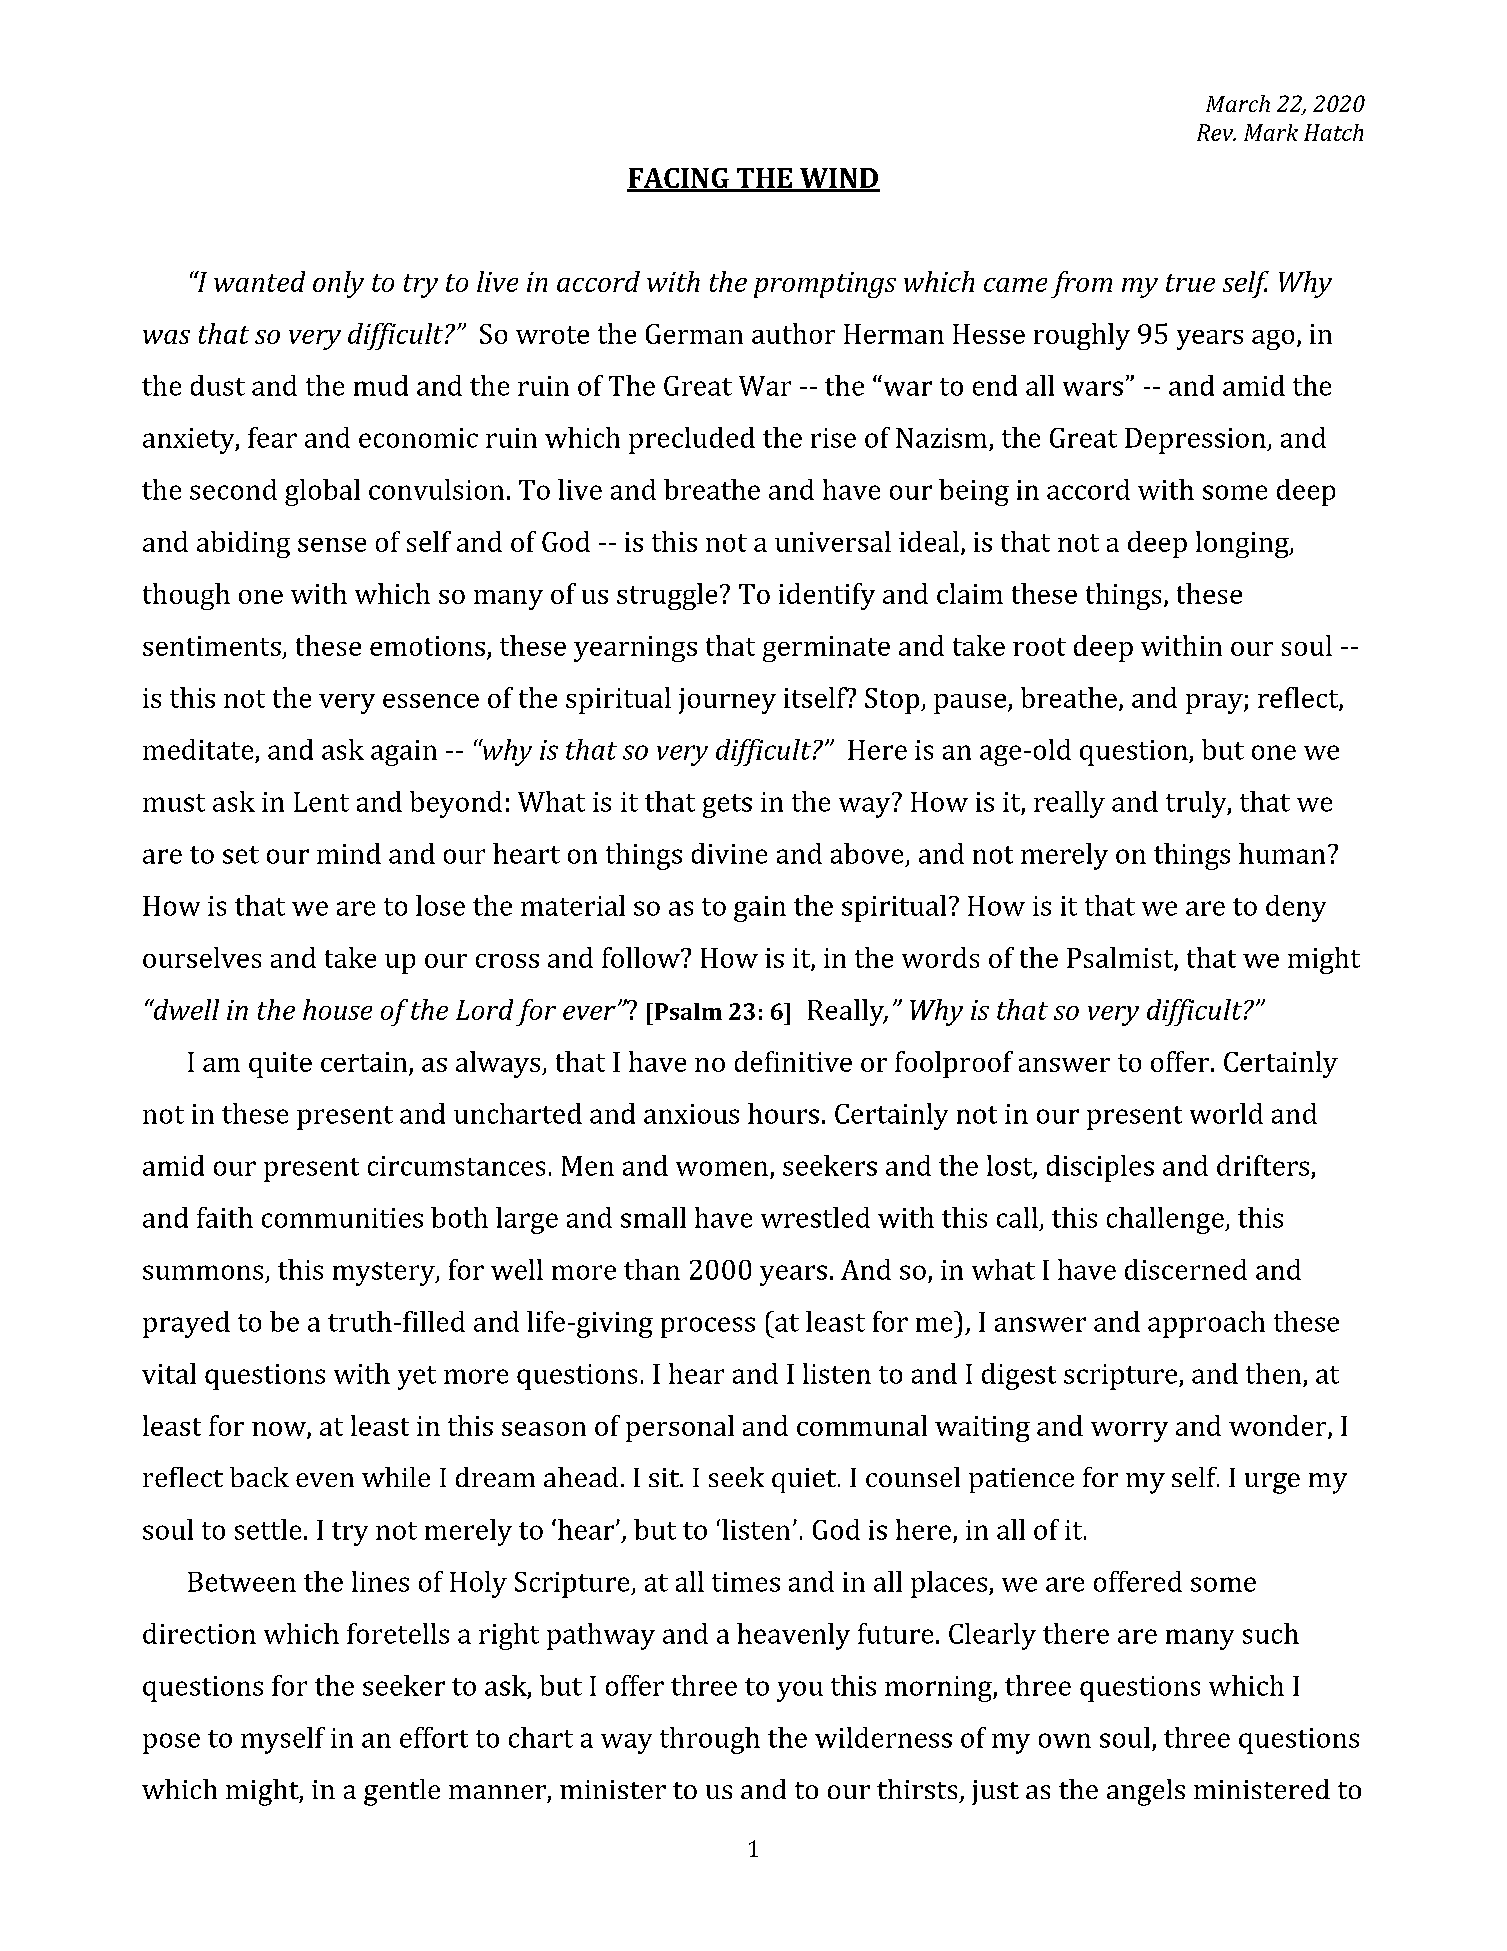 This page has width=1507, height=1951. Describe the element at coordinates (1216, 132) in the page. I see `Rev` at that location.
